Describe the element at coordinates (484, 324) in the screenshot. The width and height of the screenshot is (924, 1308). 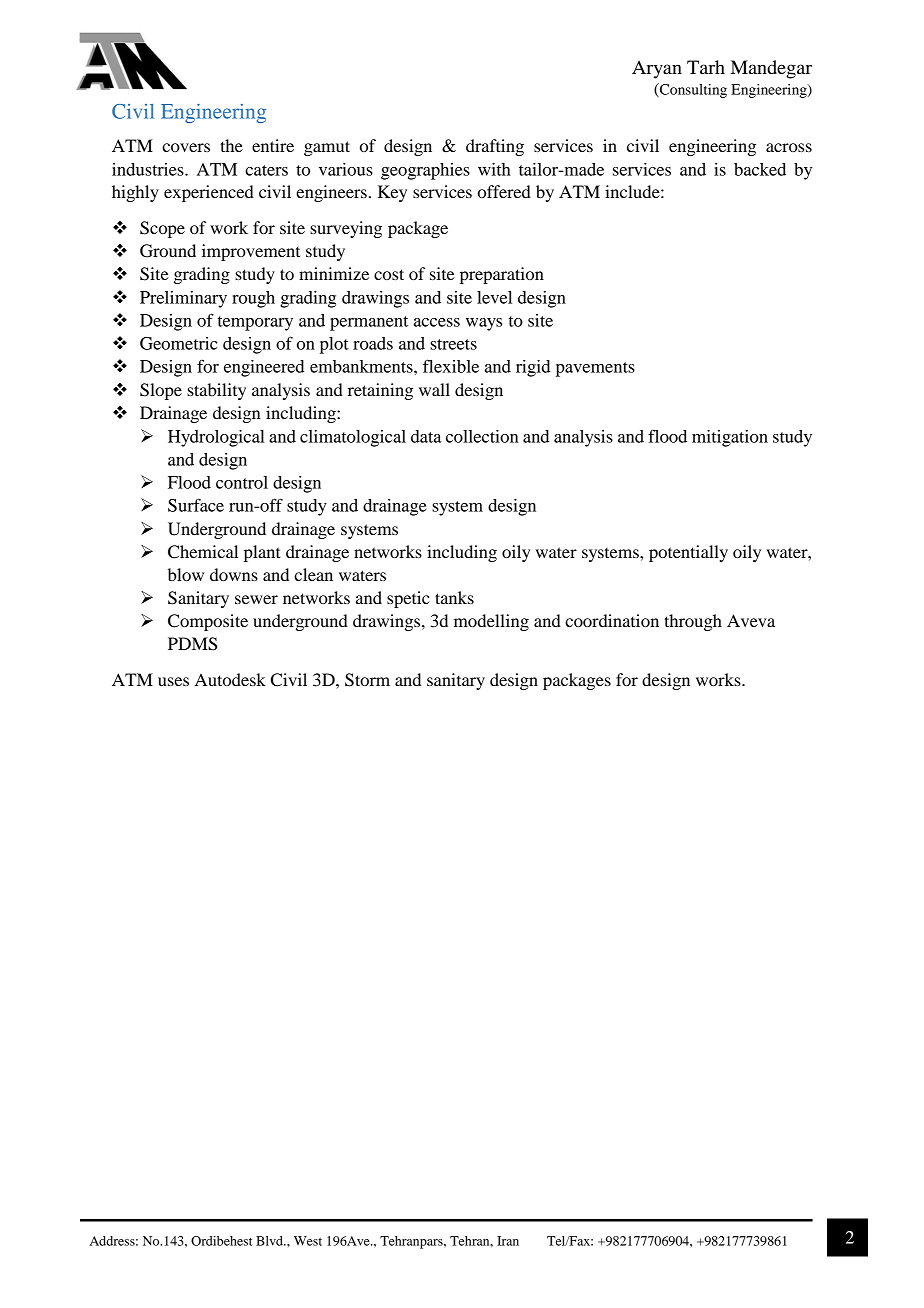
I see `ways` at that location.
